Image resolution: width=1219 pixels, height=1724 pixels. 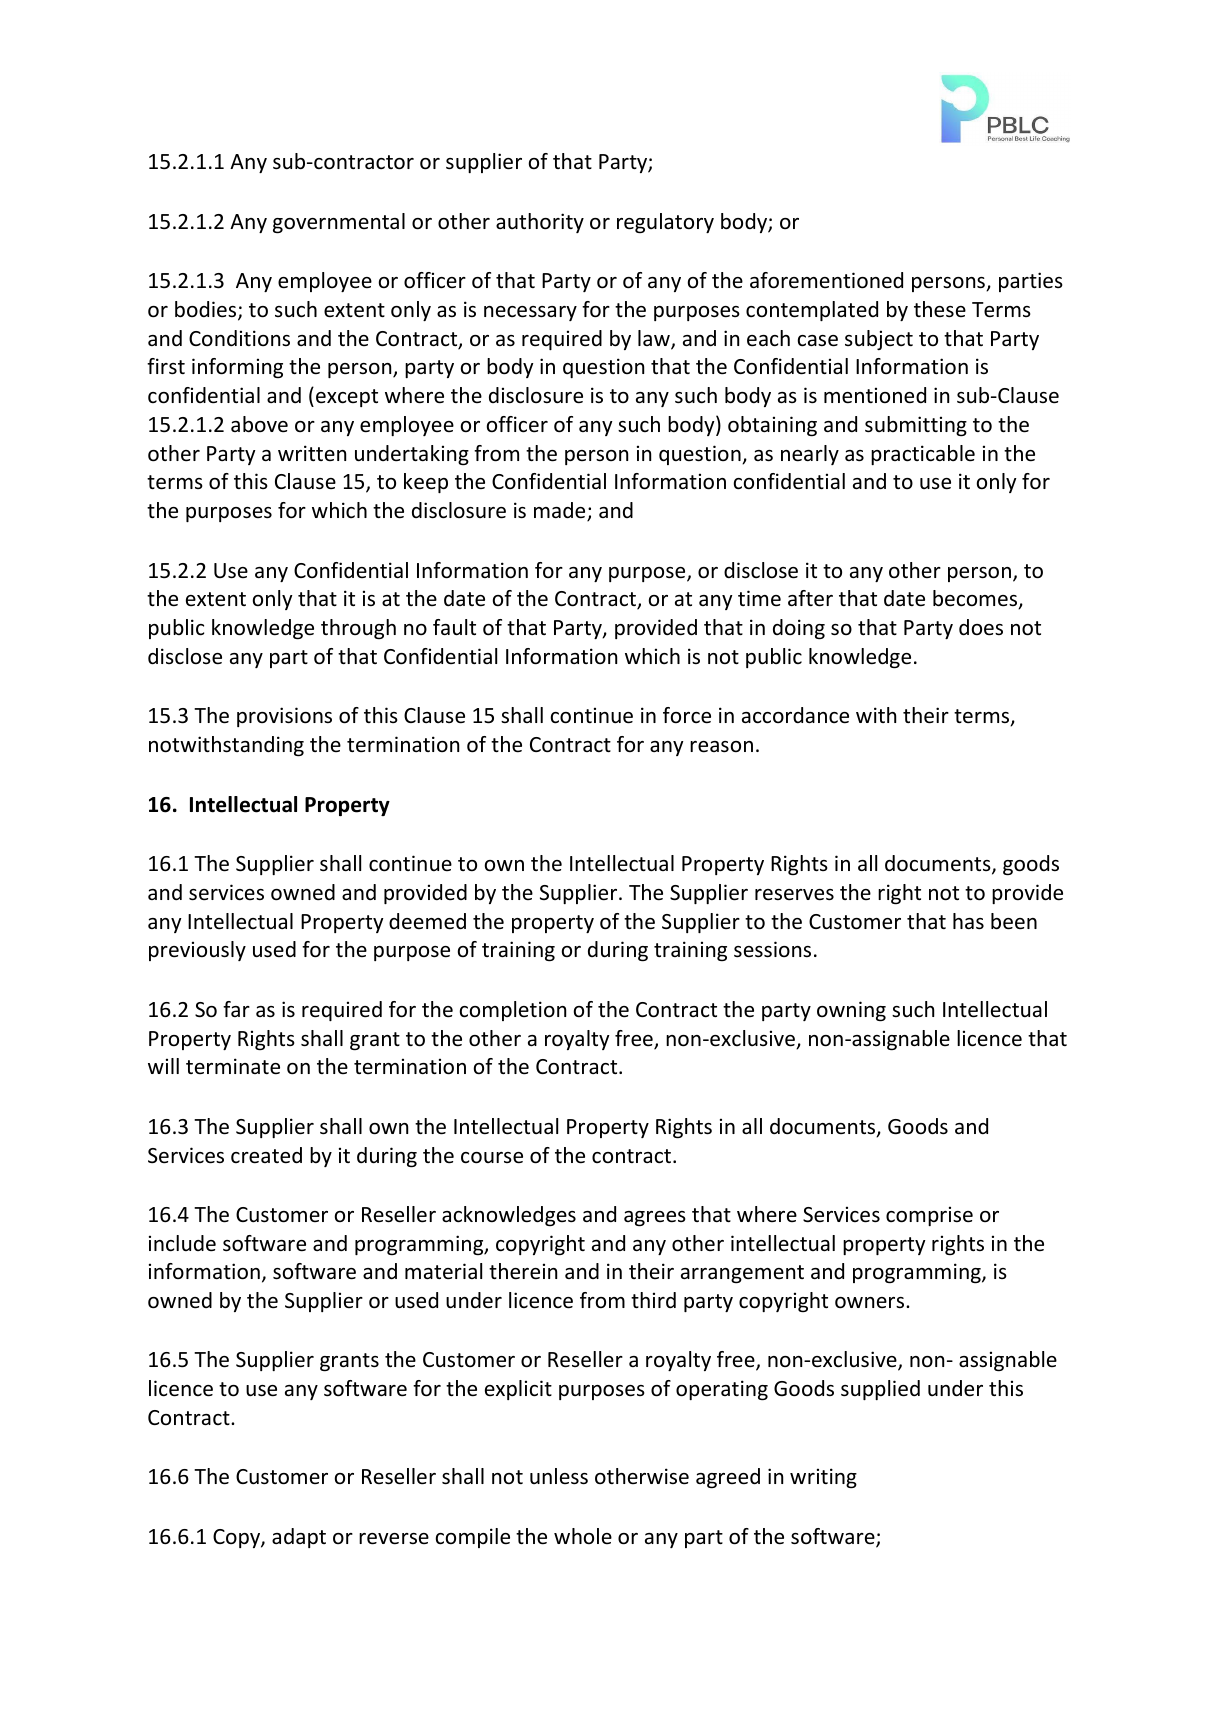 What do you see at coordinates (207, 310) in the document?
I see `bodies` at bounding box center [207, 310].
